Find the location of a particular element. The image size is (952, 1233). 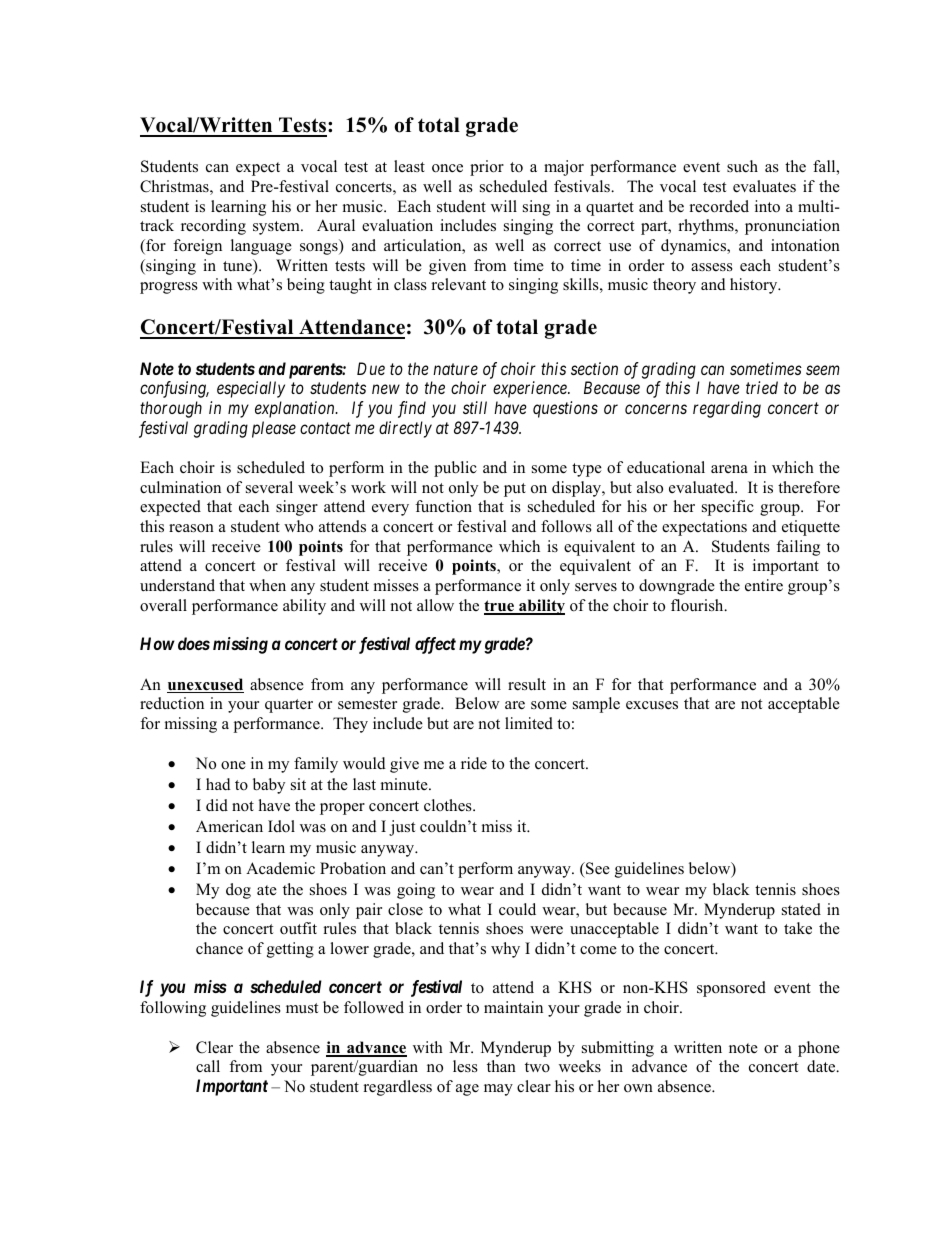

call is located at coordinates (208, 1066).
